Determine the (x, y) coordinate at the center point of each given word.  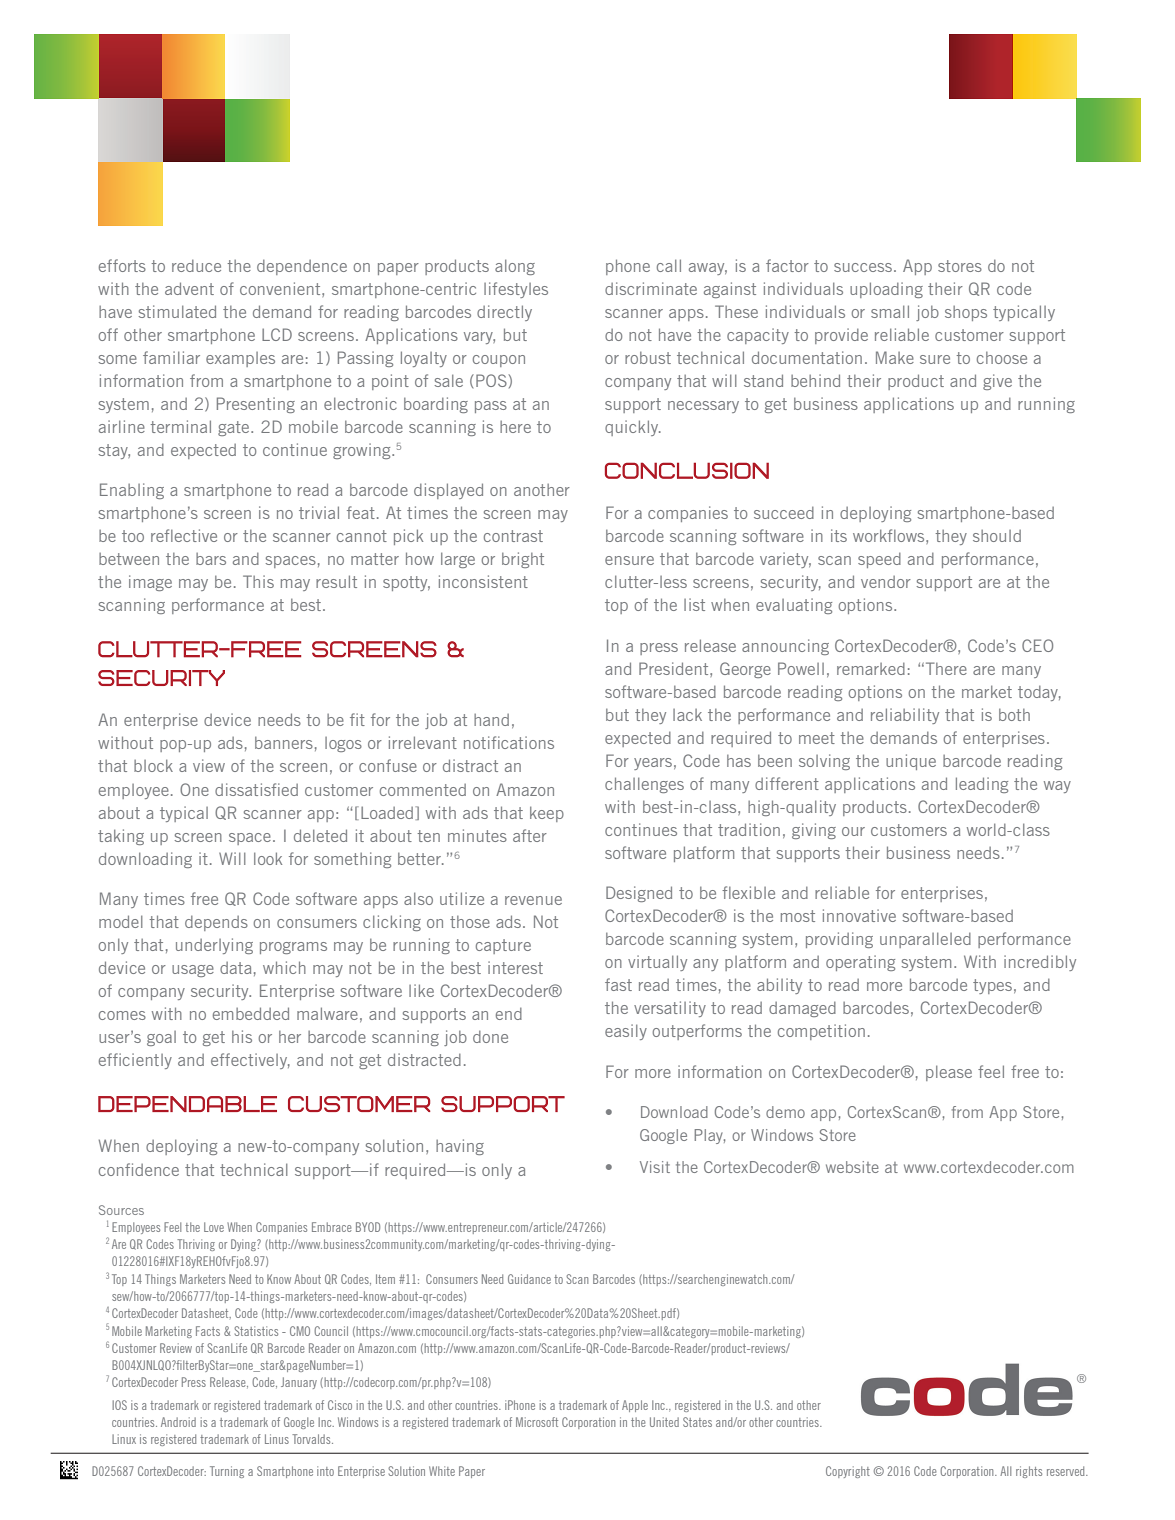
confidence (139, 1169)
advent (189, 288)
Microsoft (537, 1422)
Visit (655, 1167)
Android (178, 1422)
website (852, 1167)
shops (966, 313)
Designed (639, 894)
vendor (886, 582)
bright (523, 560)
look (268, 858)
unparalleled (925, 940)
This (258, 581)
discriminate (651, 288)
